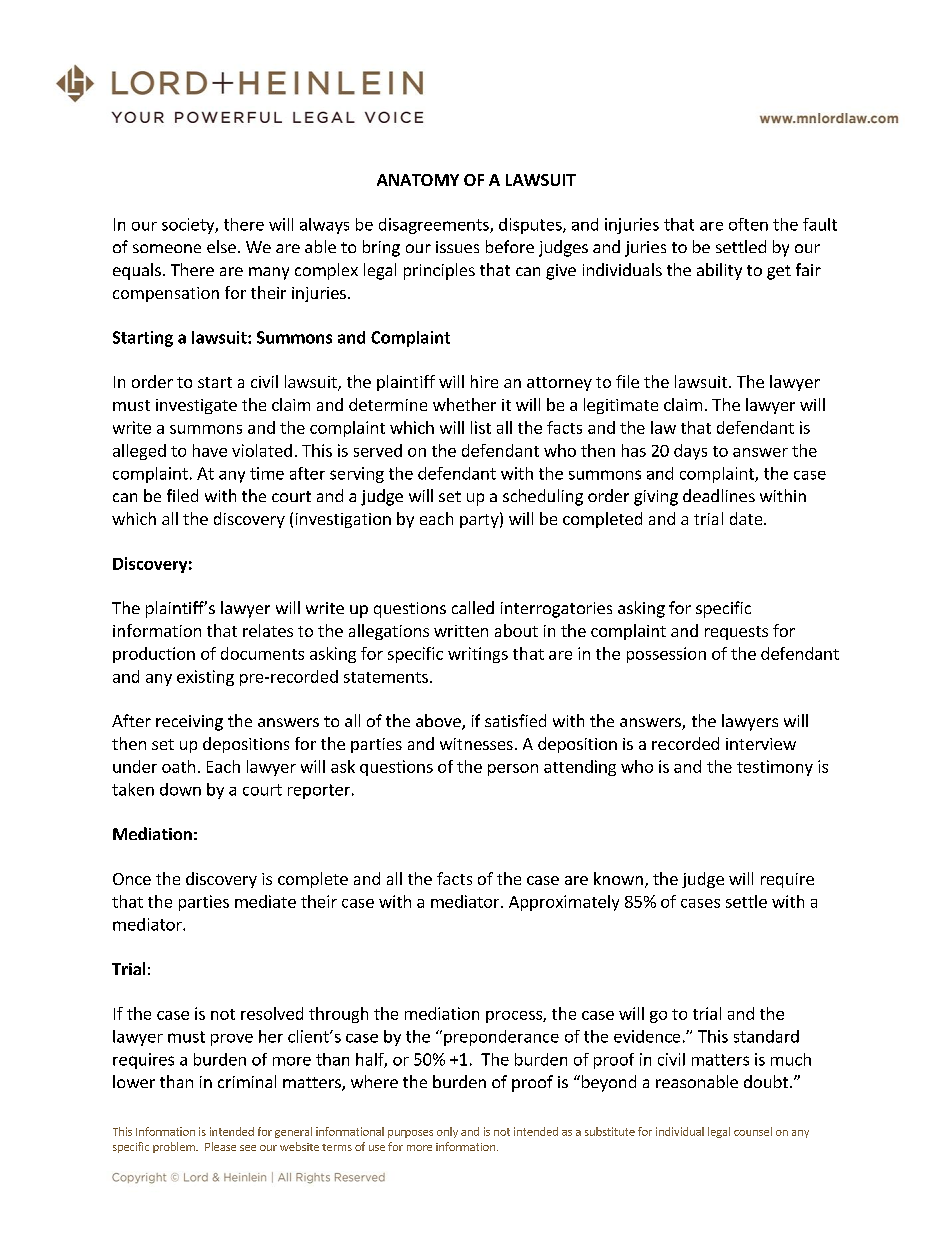  I want to click on else, so click(221, 246).
